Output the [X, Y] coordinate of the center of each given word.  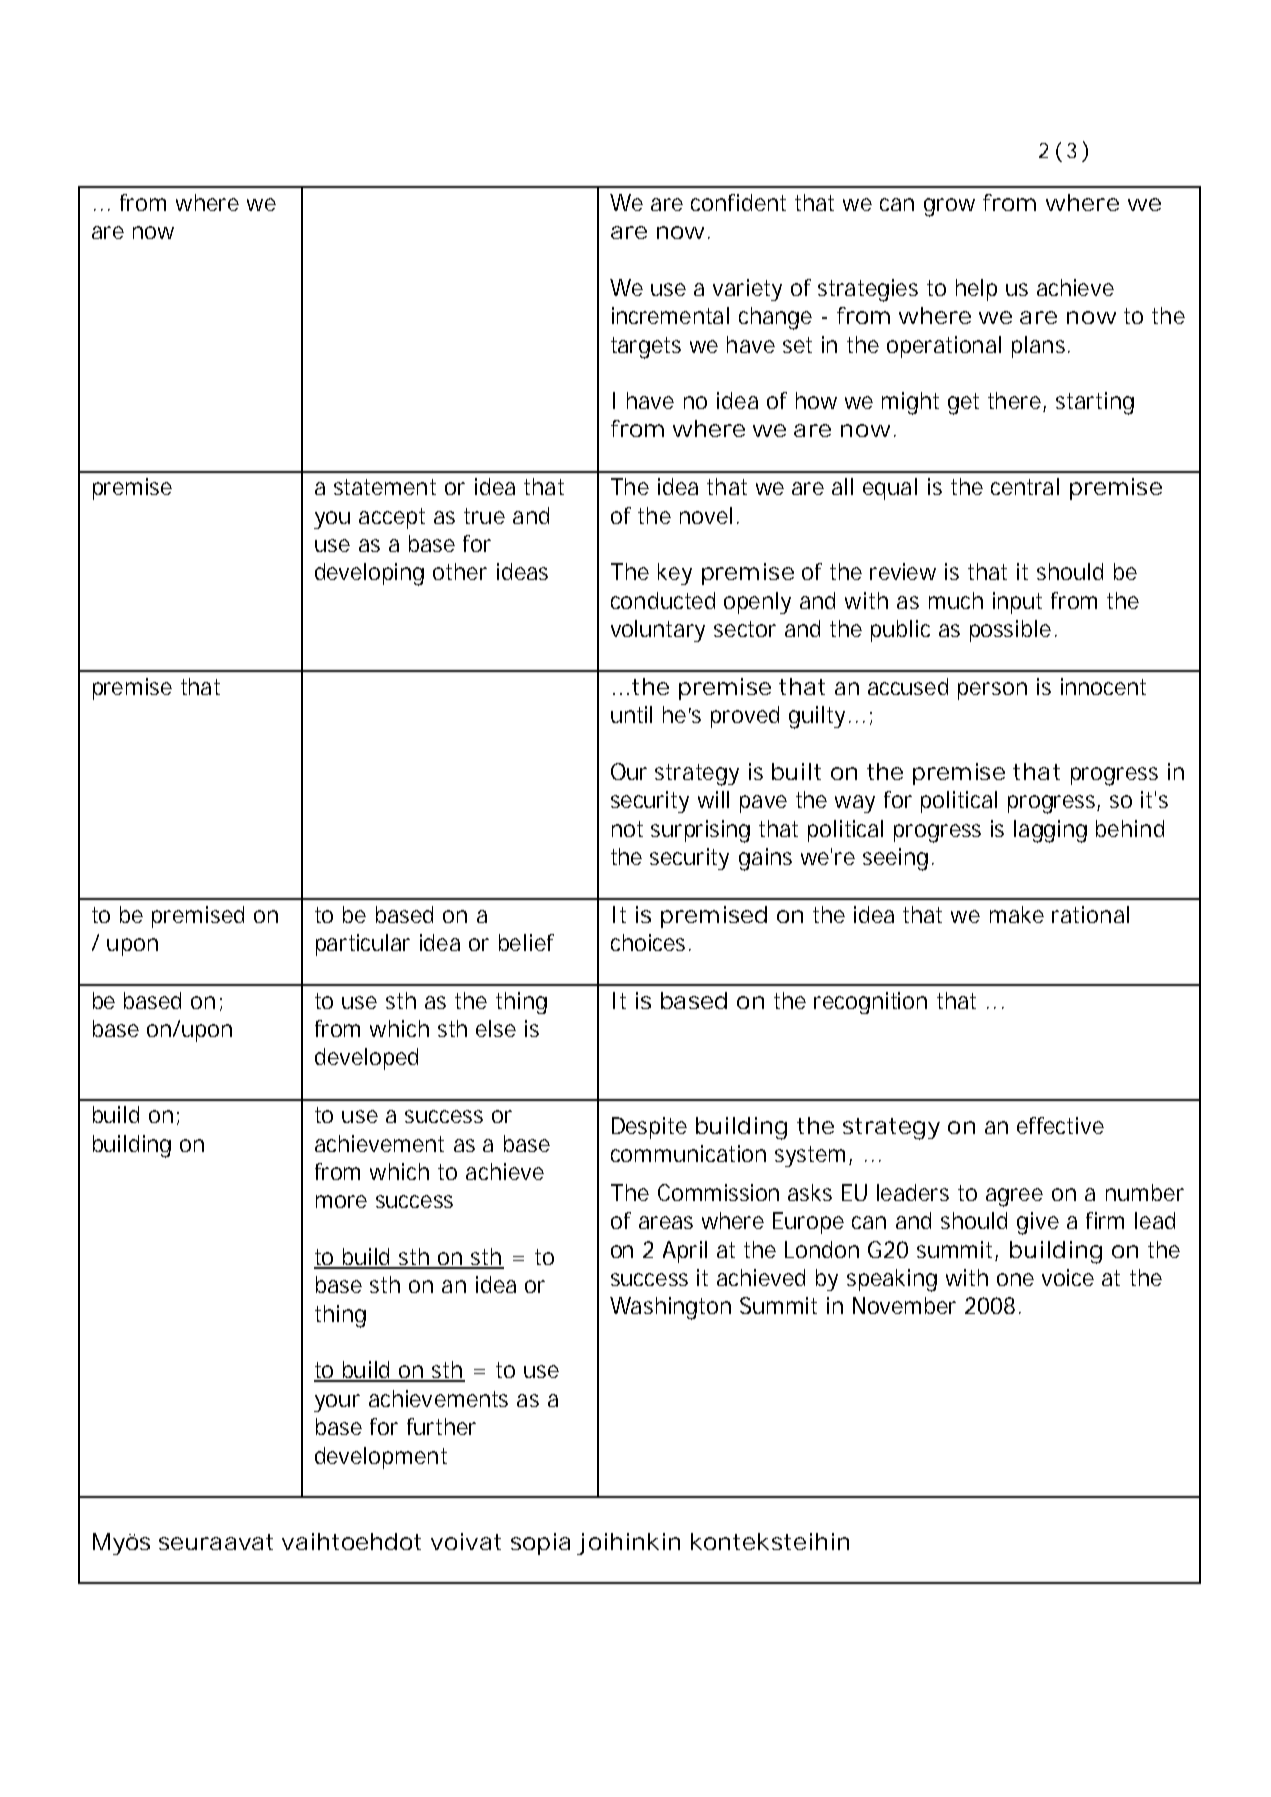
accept [392, 518]
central [1025, 486]
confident [738, 202]
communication [688, 1153]
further [441, 1426]
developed [366, 1059]
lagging [1050, 831]
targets [646, 348]
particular [363, 945]
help [976, 290]
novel [706, 515]
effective [1060, 1125]
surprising [700, 831]
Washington [670, 1308]
